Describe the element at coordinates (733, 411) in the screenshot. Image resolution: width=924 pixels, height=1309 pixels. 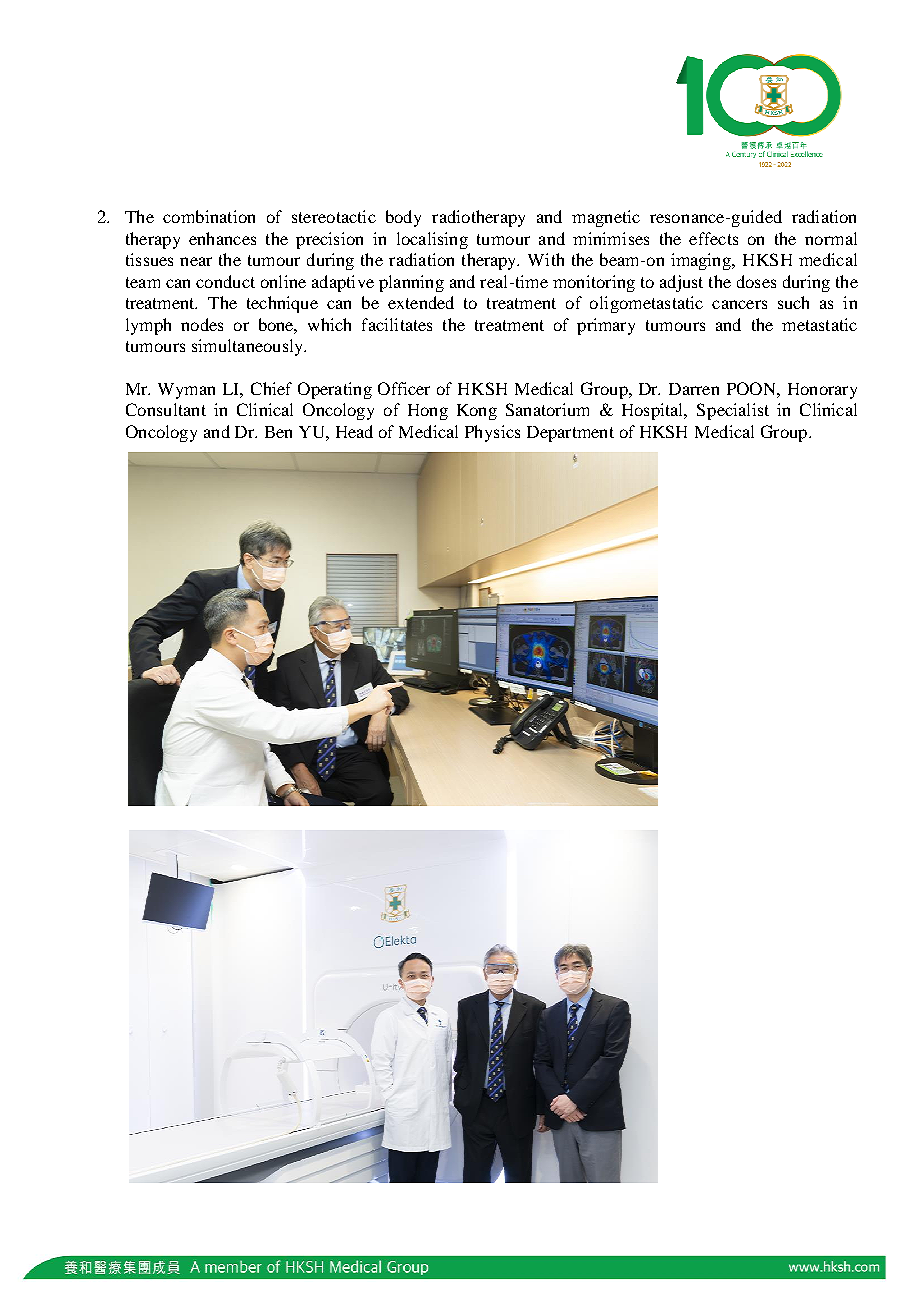
I see `Specialist` at that location.
